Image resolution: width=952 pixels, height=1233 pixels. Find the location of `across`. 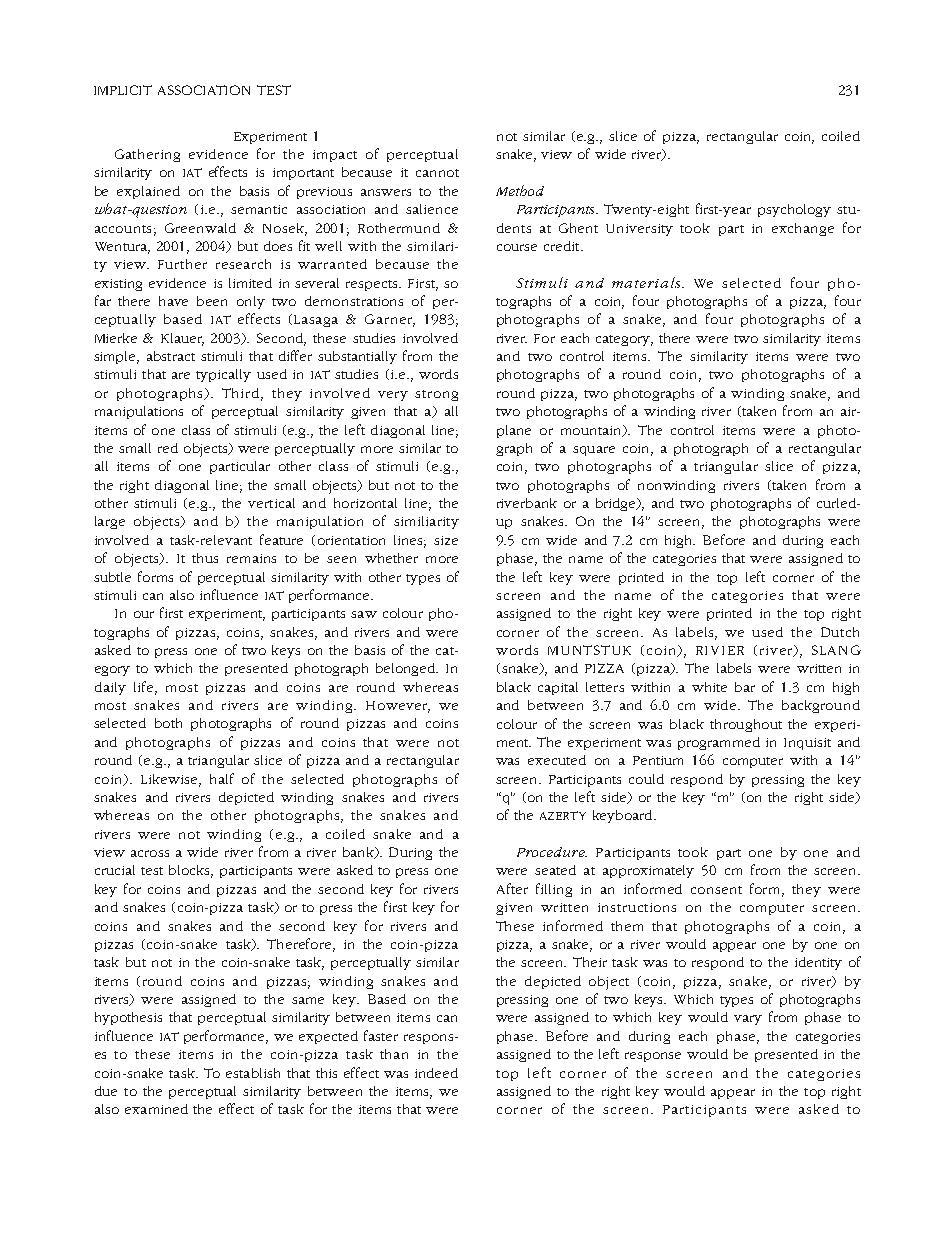

across is located at coordinates (150, 853).
